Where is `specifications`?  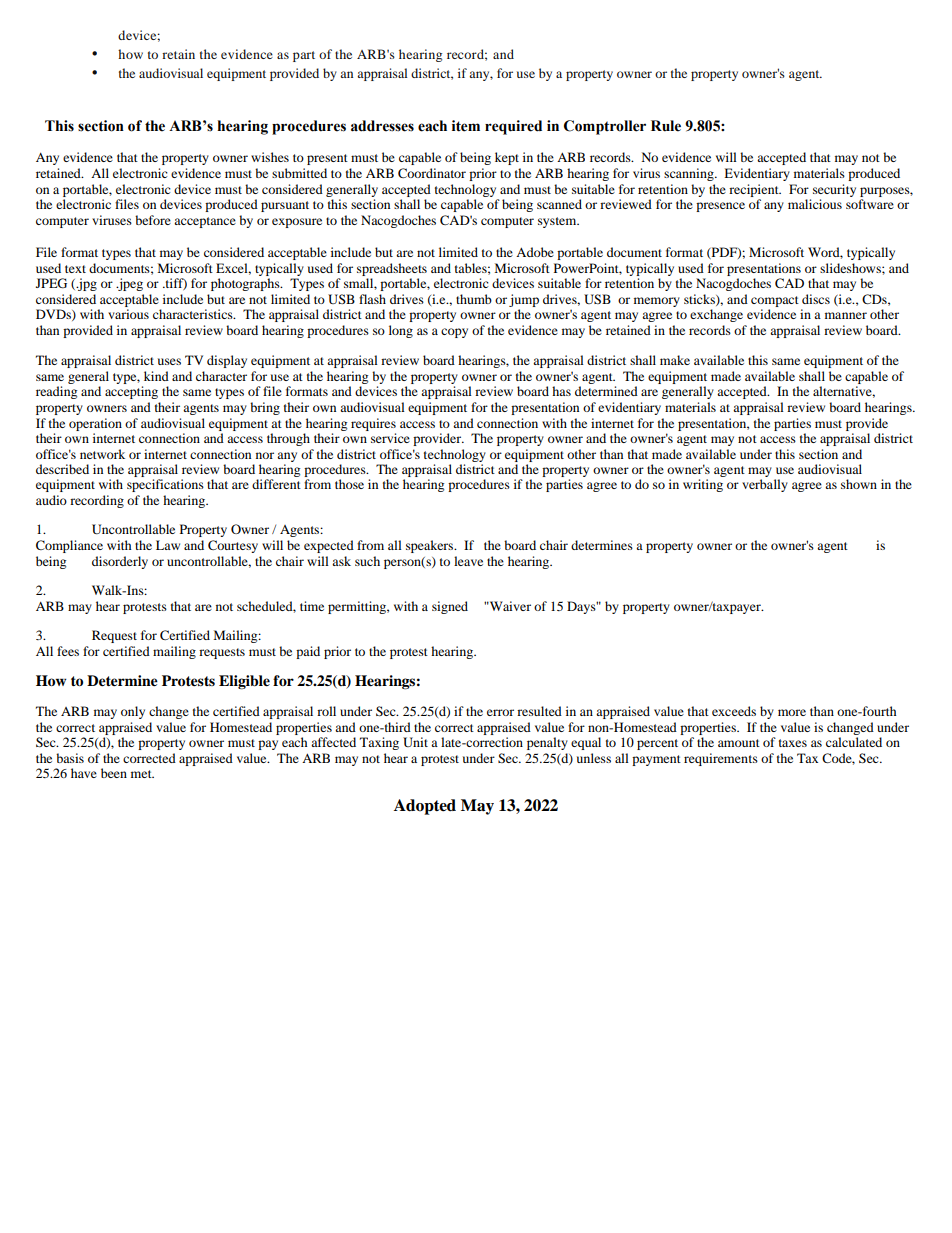 specifications is located at coordinates (165, 485).
